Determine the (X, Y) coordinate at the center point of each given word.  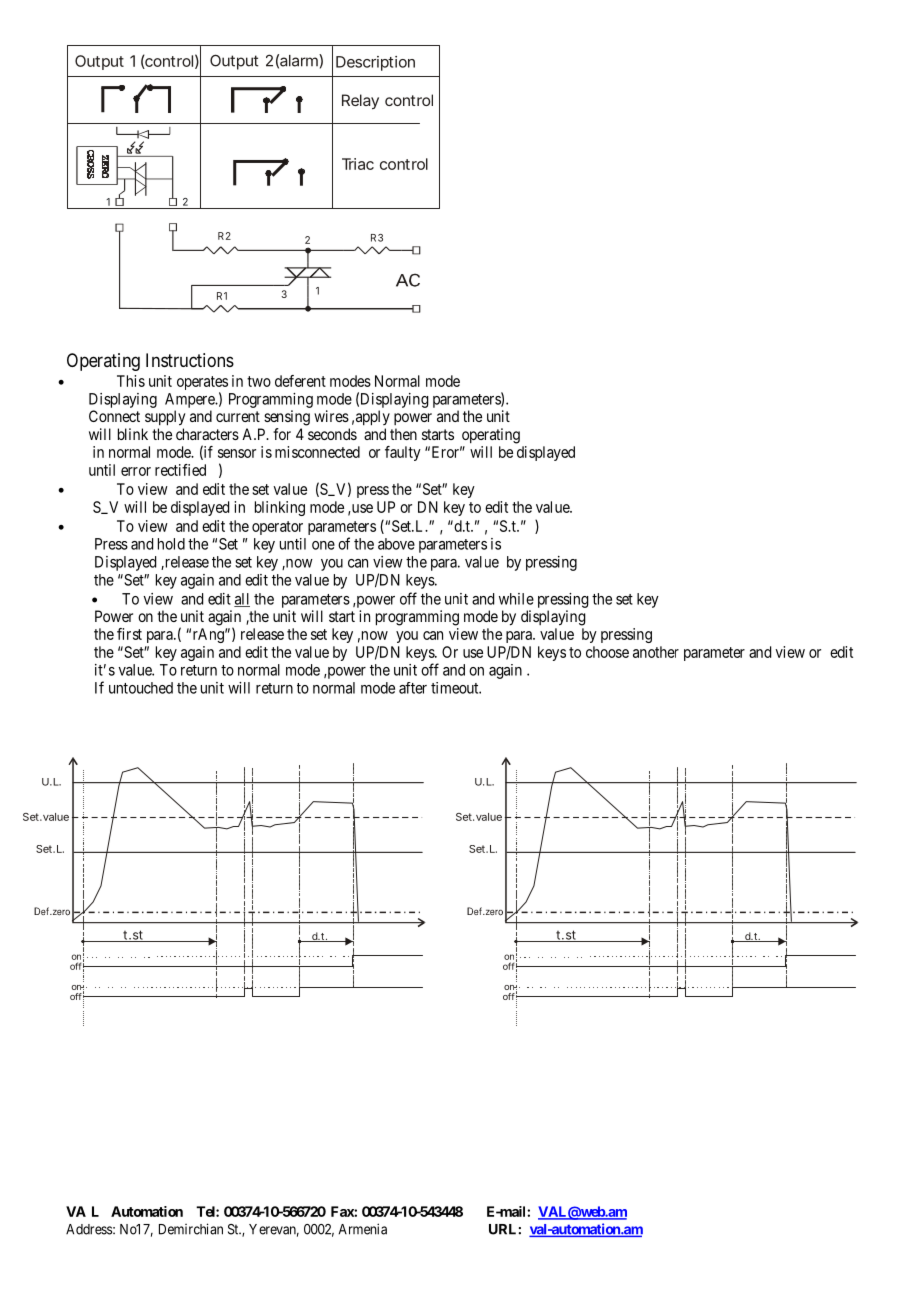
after (413, 688)
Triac (358, 164)
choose (607, 652)
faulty (403, 453)
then (403, 434)
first (129, 634)
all (242, 600)
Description (375, 63)
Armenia (362, 1229)
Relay (360, 102)
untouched (141, 688)
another (656, 652)
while (516, 599)
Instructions (190, 360)
